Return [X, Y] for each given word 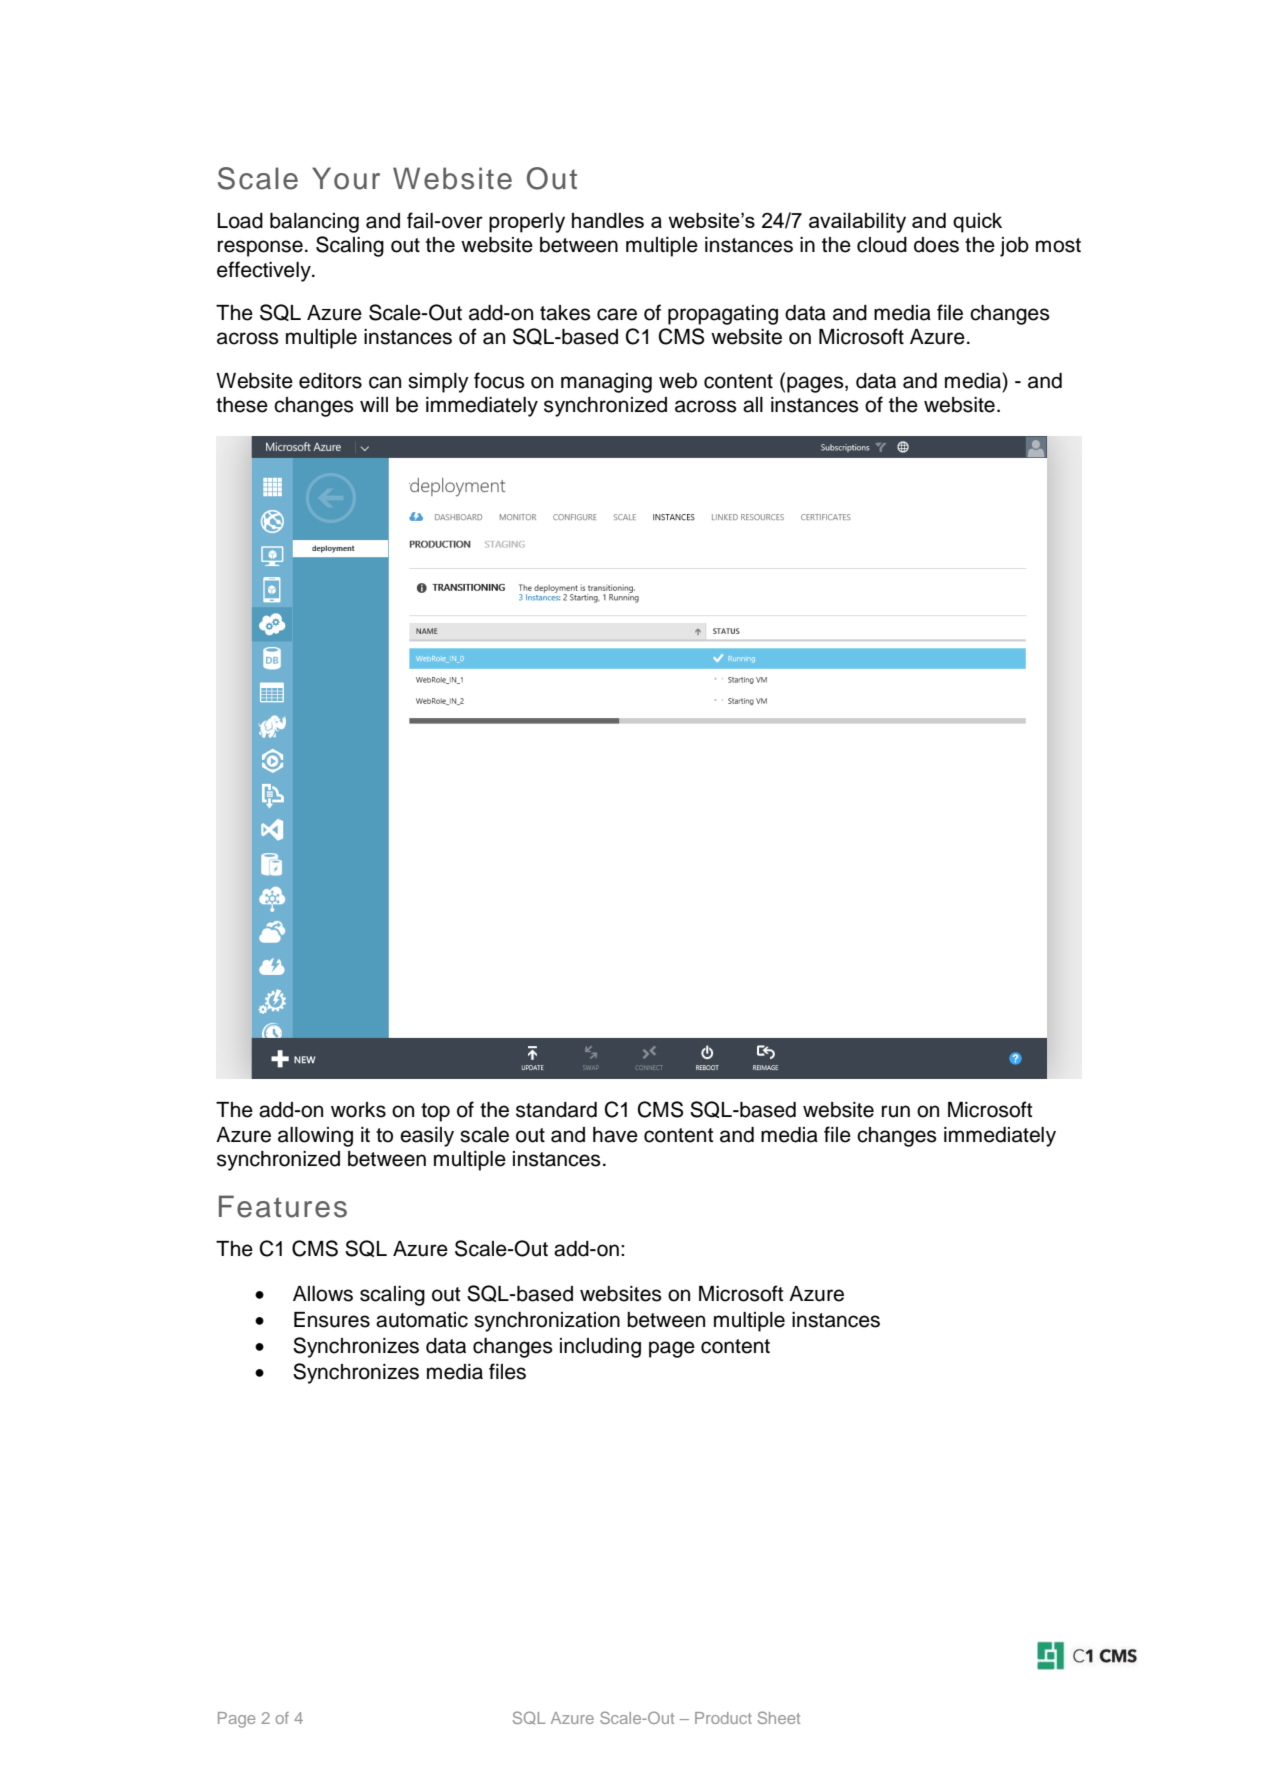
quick [977, 223]
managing [606, 383]
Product [723, 1718]
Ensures [332, 1320]
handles [608, 220]
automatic [422, 1320]
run [896, 1111]
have [615, 1135]
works [358, 1110]
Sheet [779, 1717]
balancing [314, 223]
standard [556, 1110]
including [600, 1348]
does [936, 245]
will [374, 404]
